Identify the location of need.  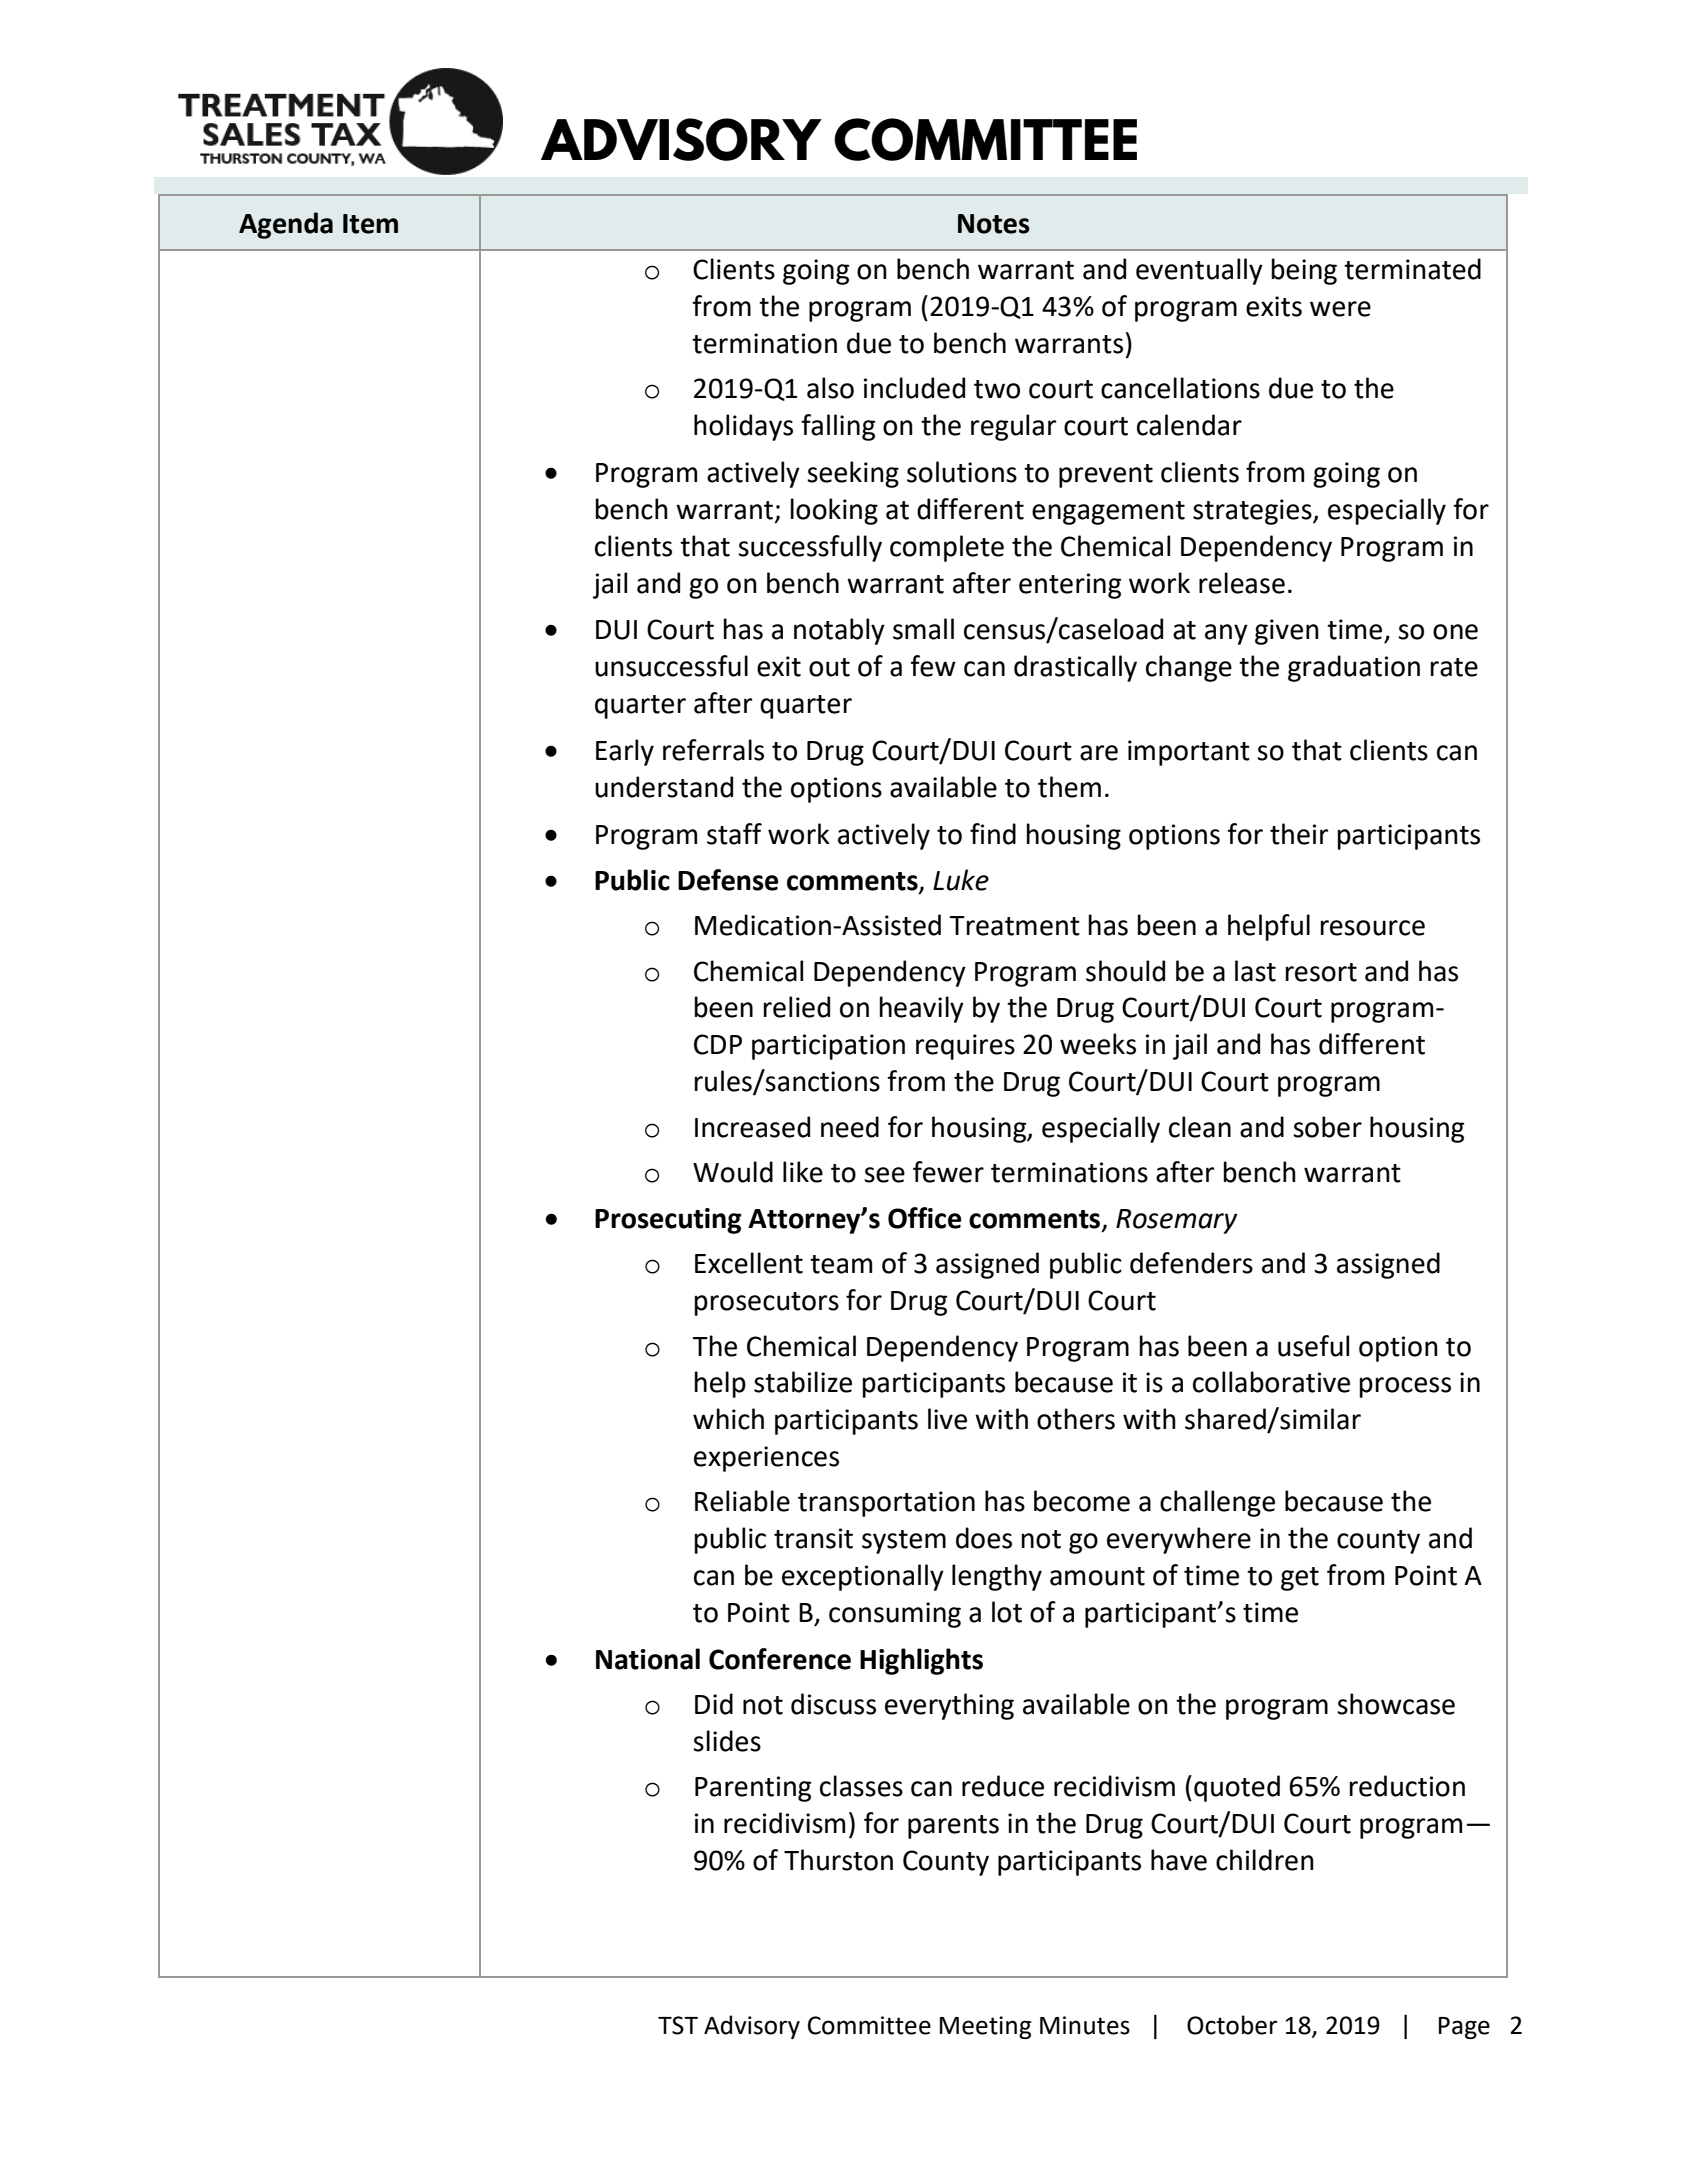
(850, 1127).
